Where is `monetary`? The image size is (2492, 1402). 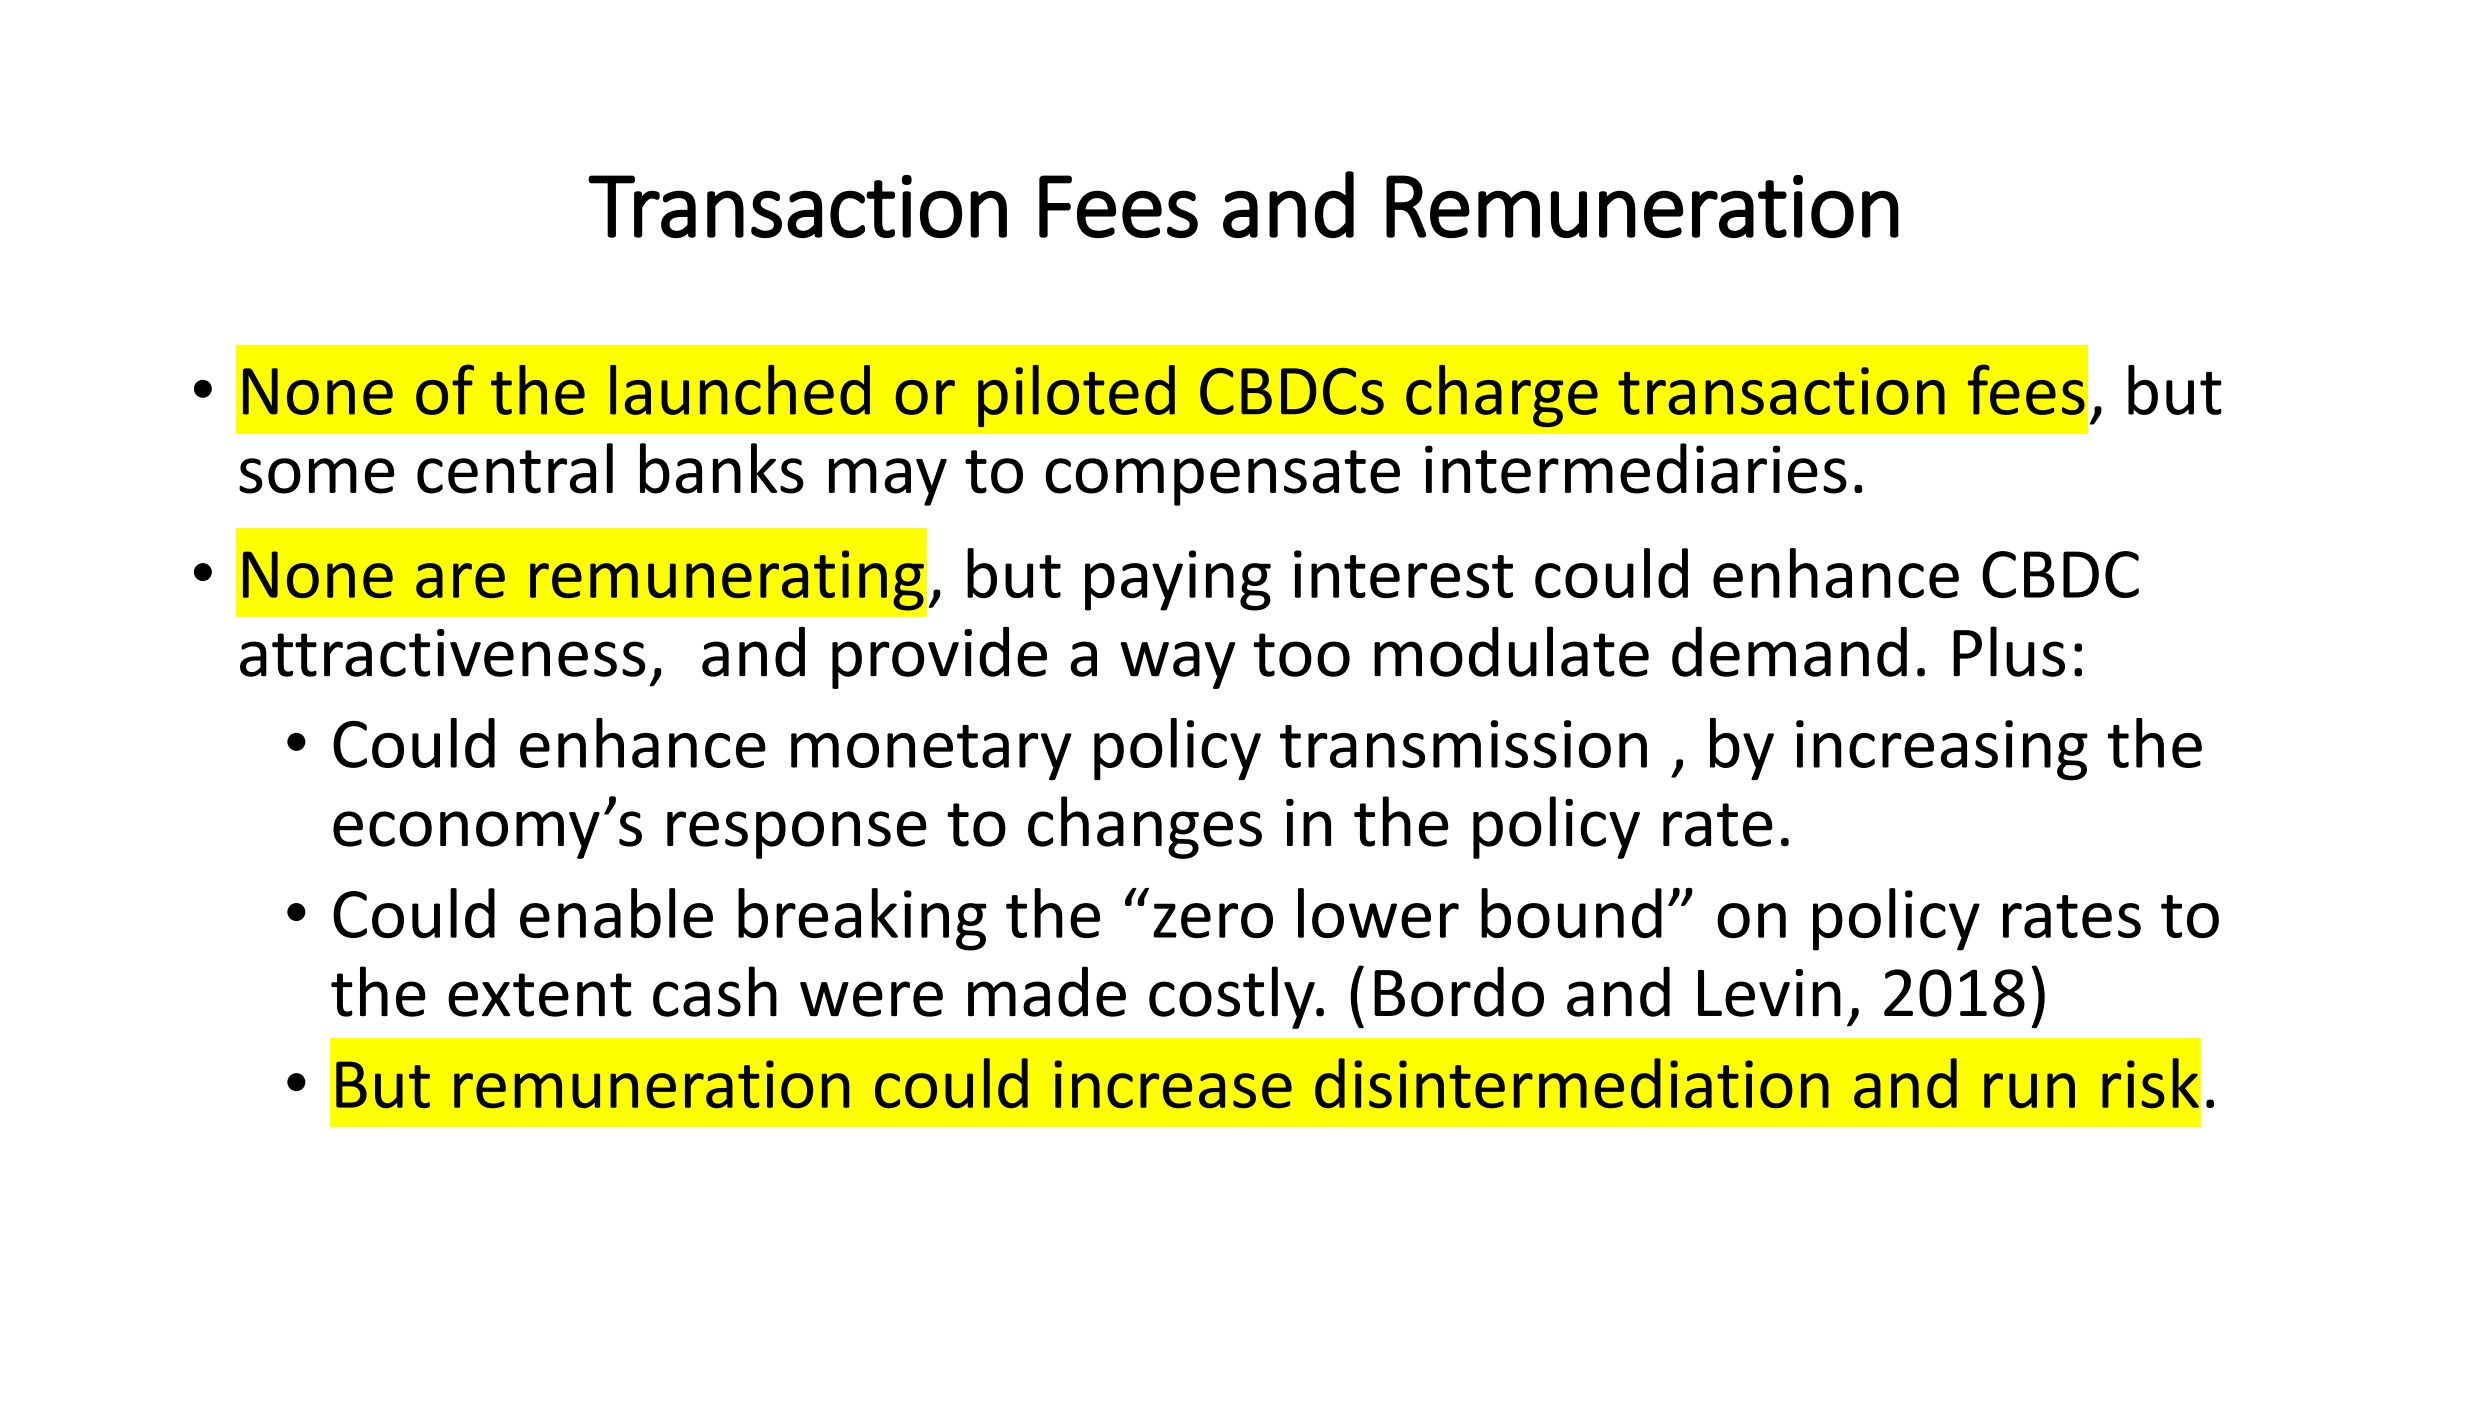
monetary is located at coordinates (931, 753).
